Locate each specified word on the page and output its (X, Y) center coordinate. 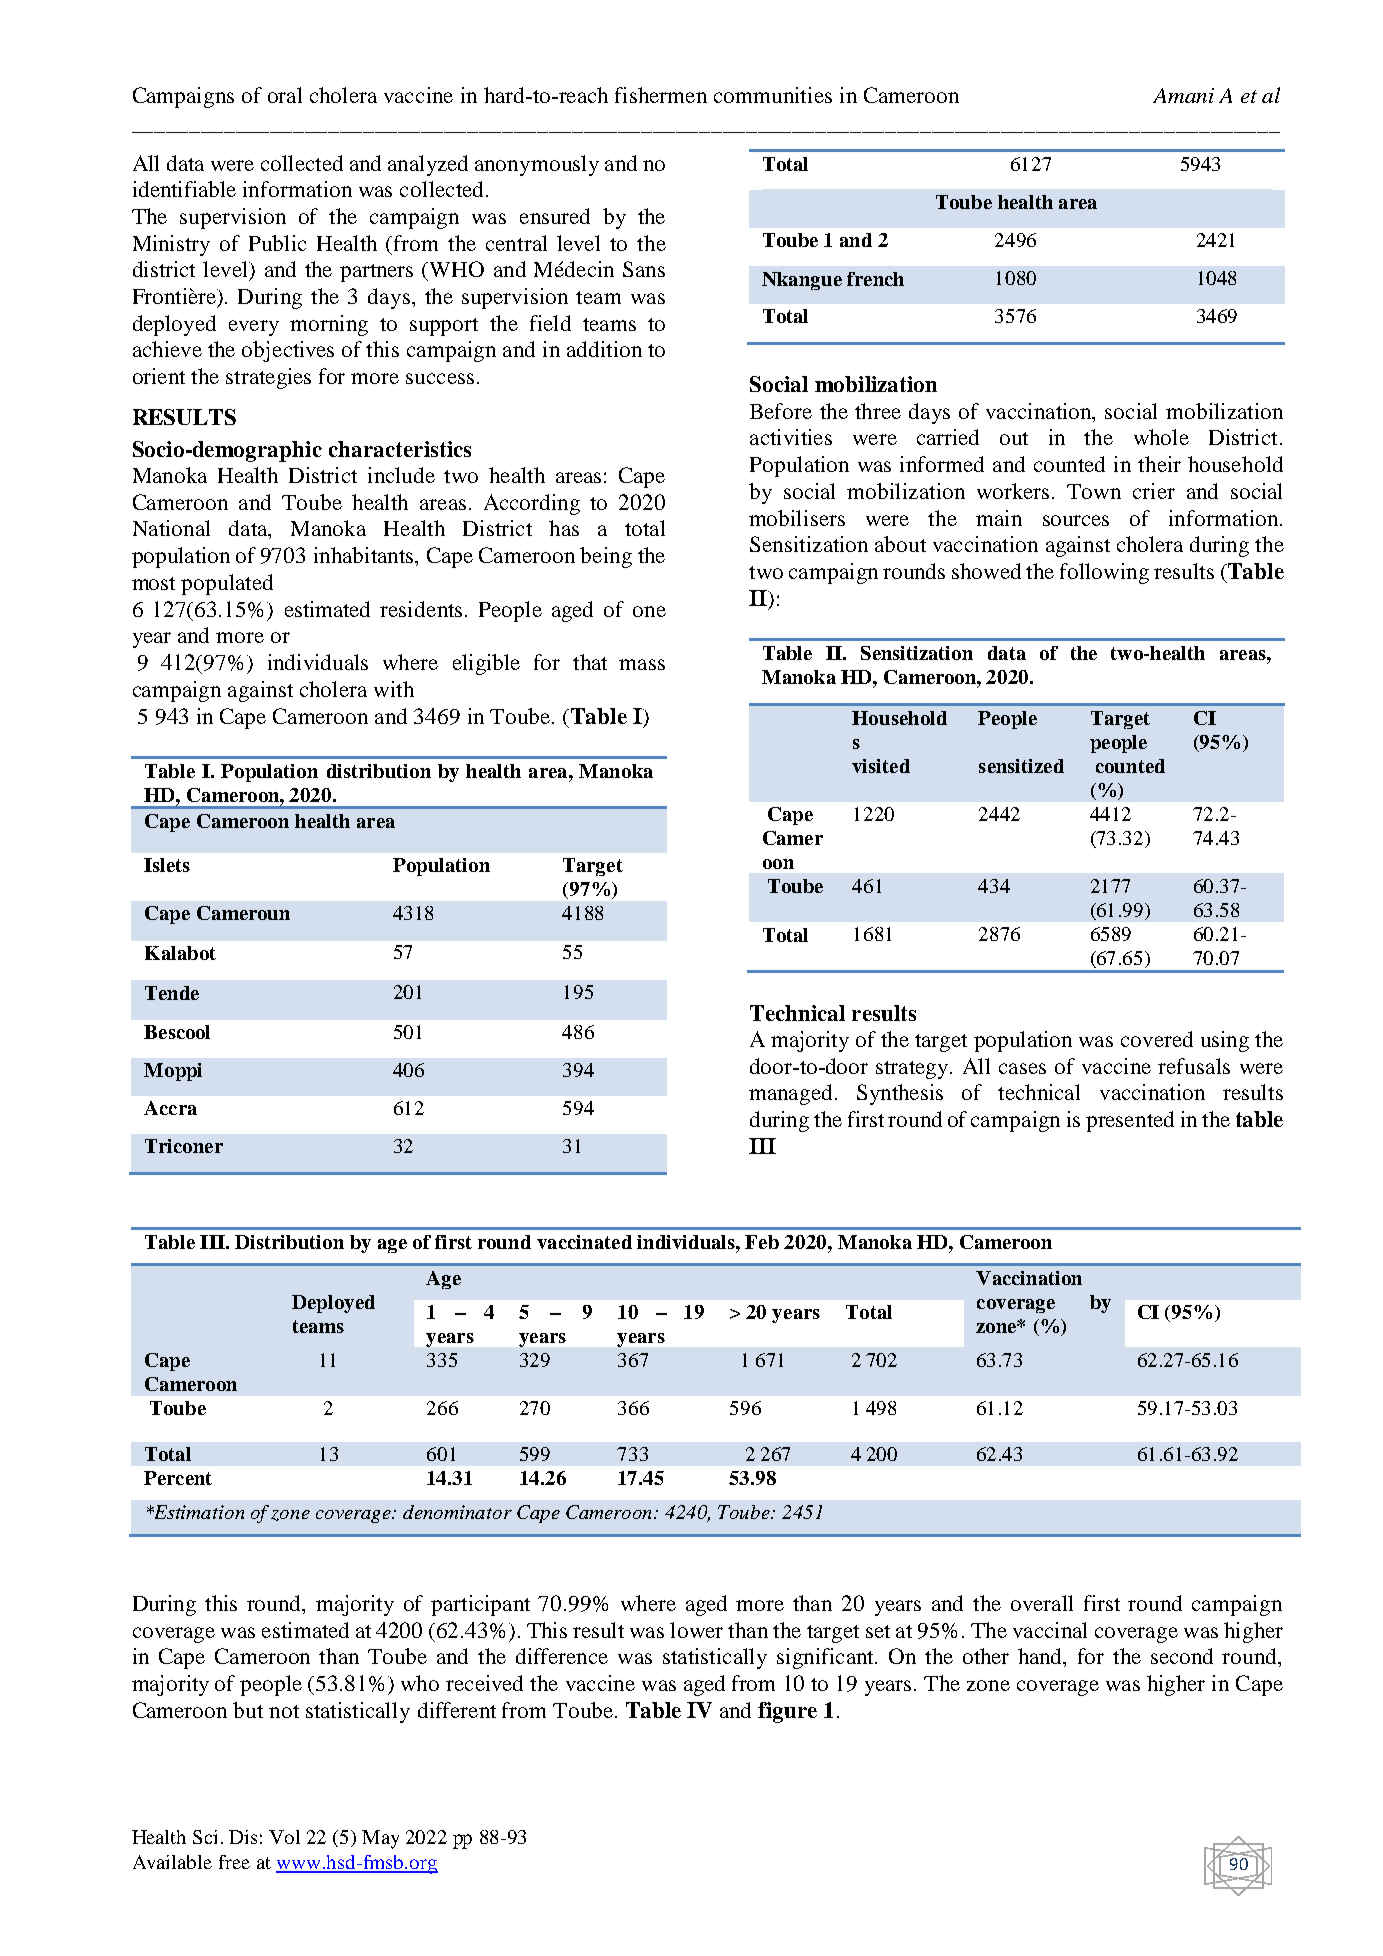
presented (1130, 1121)
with (394, 689)
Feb (762, 1242)
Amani (1183, 95)
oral (285, 95)
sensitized (1021, 766)
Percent (178, 1478)
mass (642, 664)
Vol (284, 1837)
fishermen (661, 95)
